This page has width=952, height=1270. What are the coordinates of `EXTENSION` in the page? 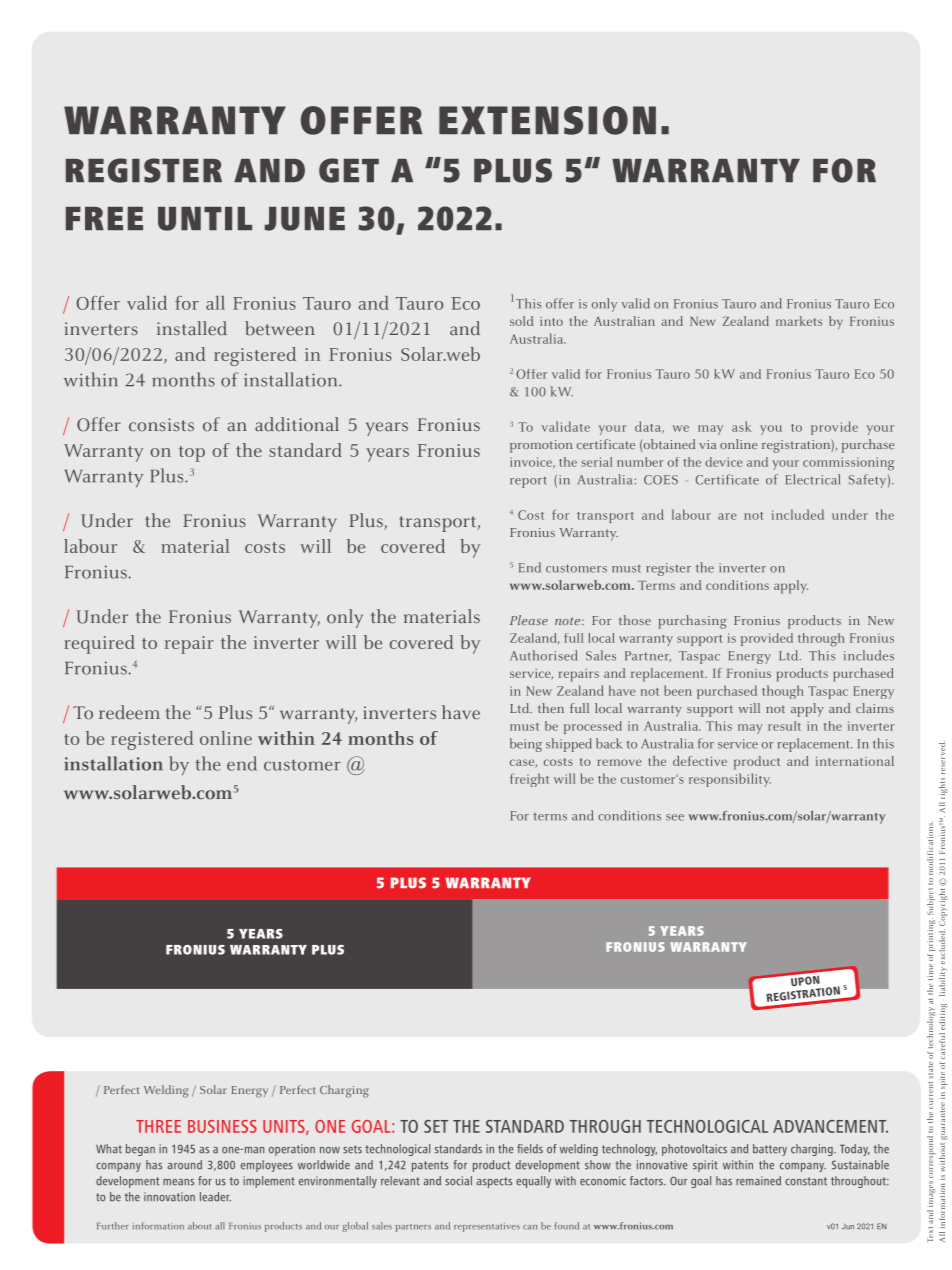 It's located at (547, 120).
